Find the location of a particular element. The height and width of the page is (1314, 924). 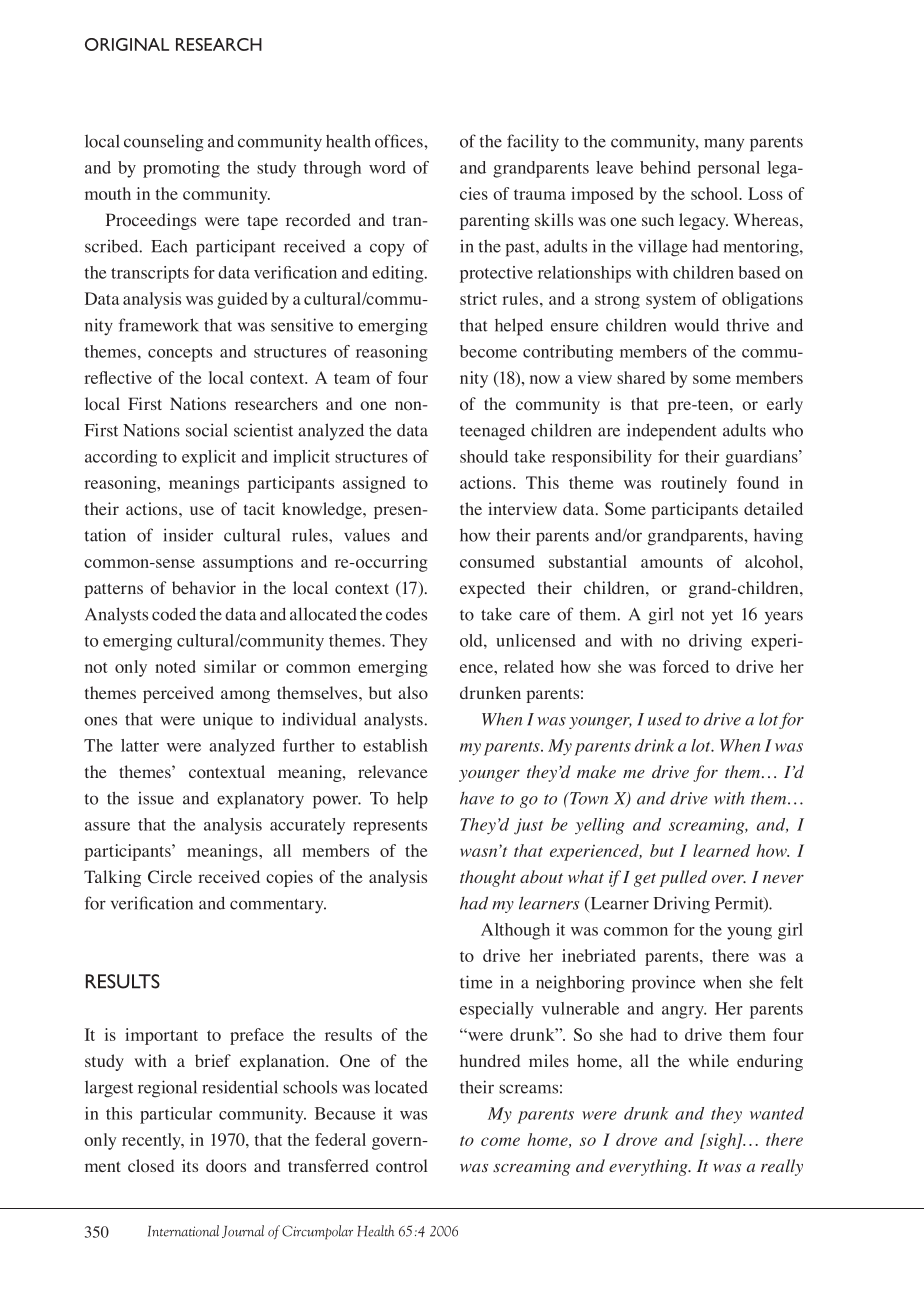

offices is located at coordinates (400, 141).
